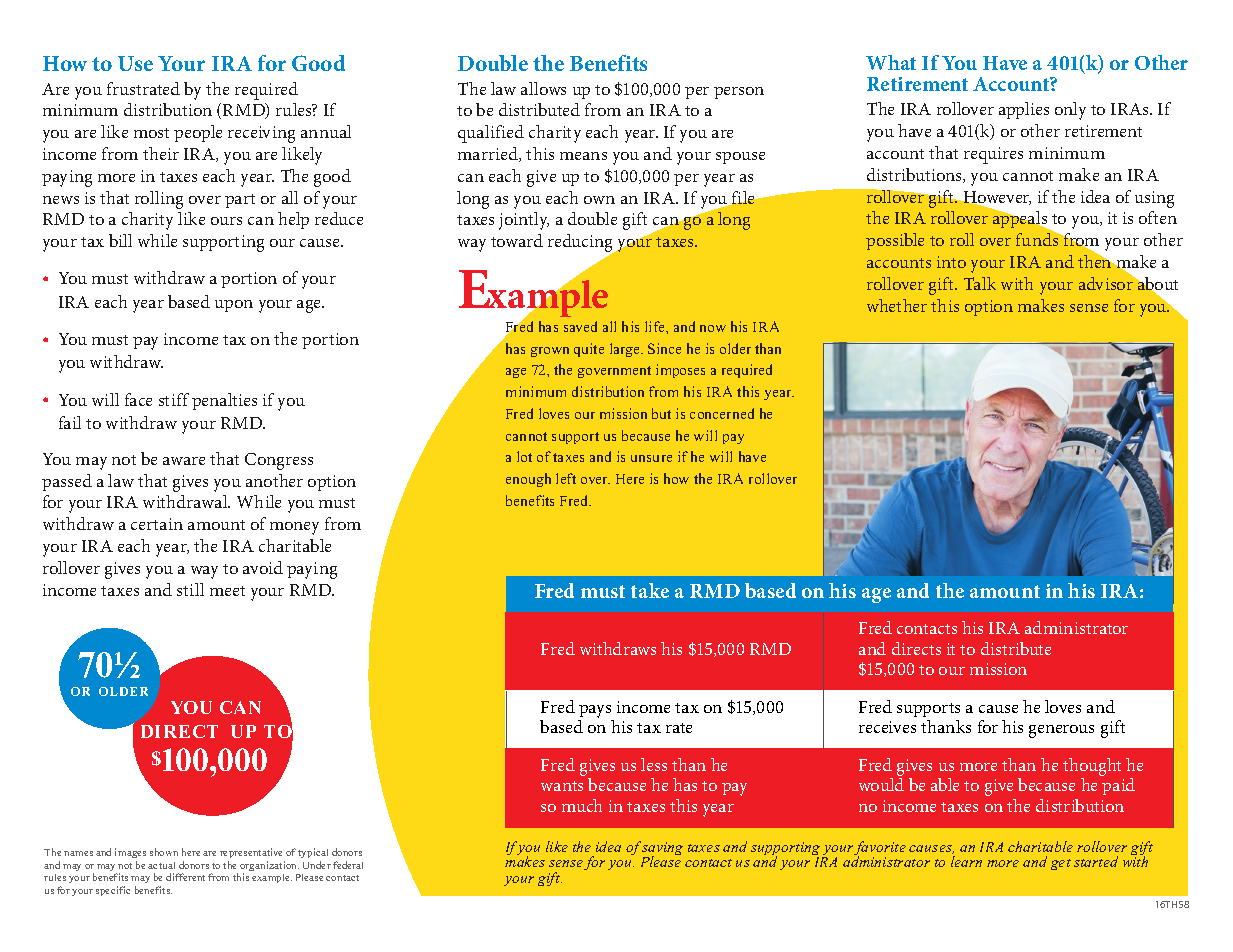 The width and height of the screenshot is (1233, 952). Describe the element at coordinates (980, 283) in the screenshot. I see `Talk` at that location.
